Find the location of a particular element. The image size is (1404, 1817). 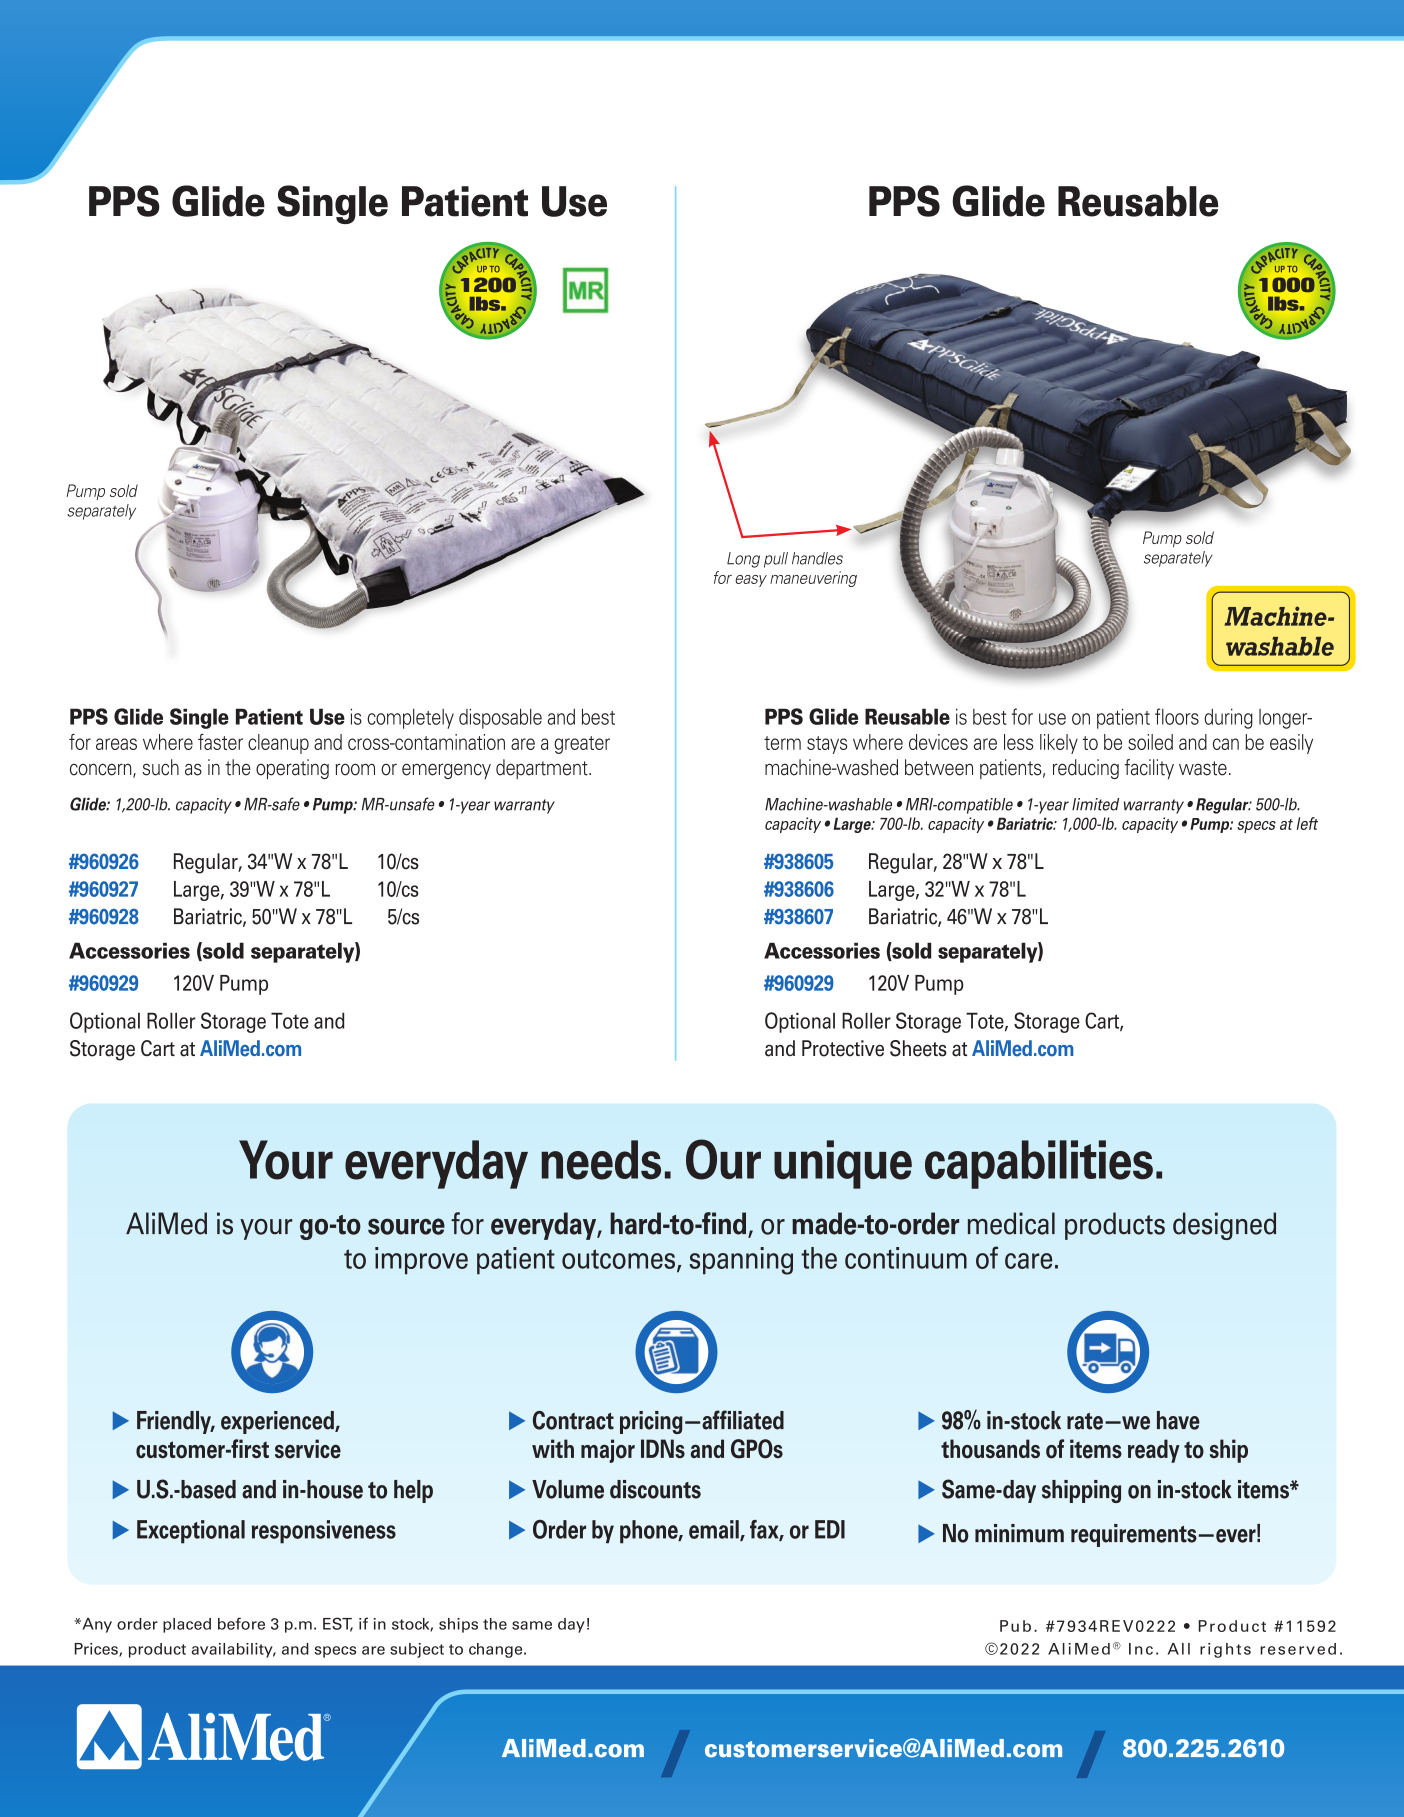

completely is located at coordinates (410, 719).
